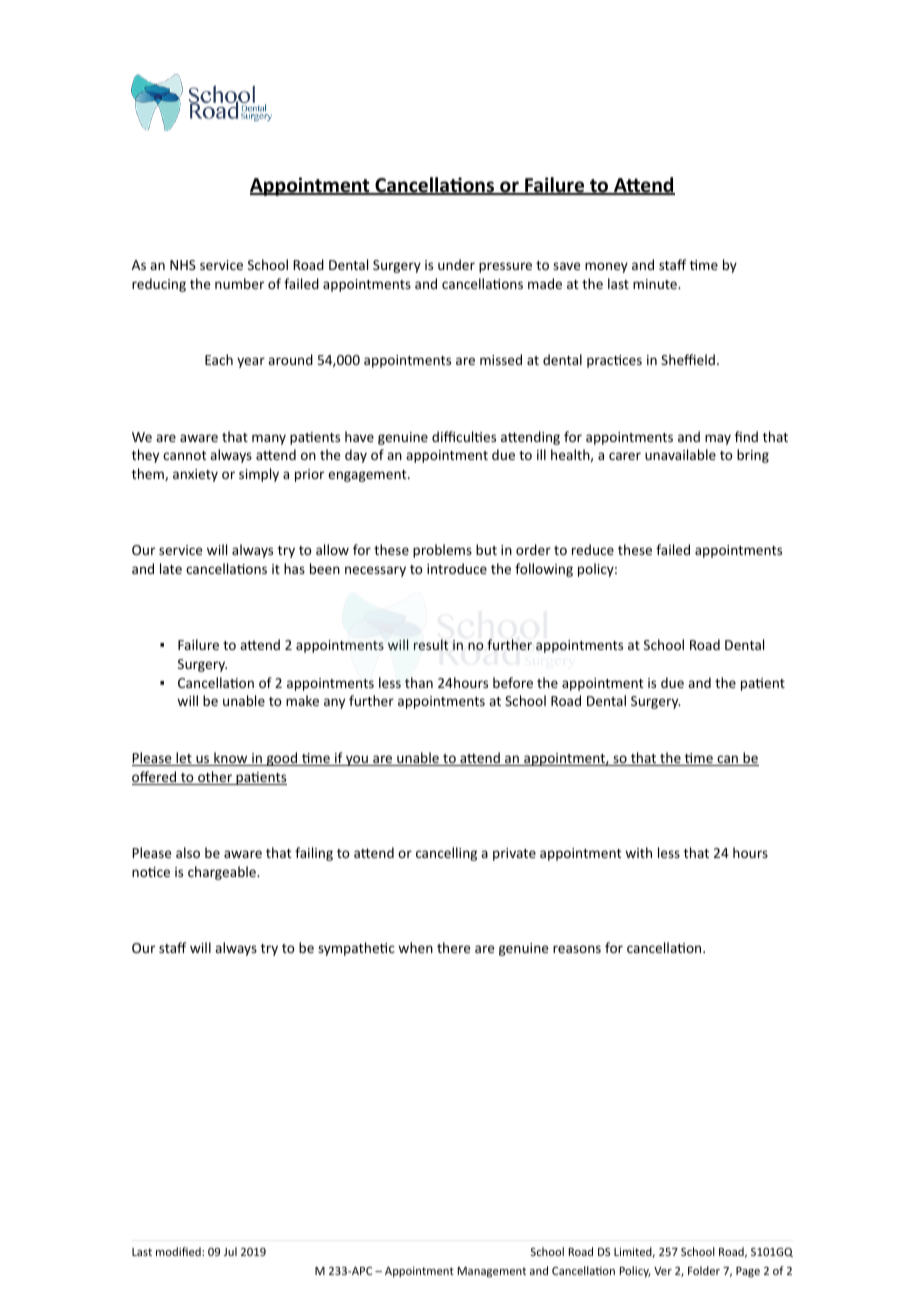  What do you see at coordinates (239, 283) in the screenshot?
I see `number` at bounding box center [239, 283].
